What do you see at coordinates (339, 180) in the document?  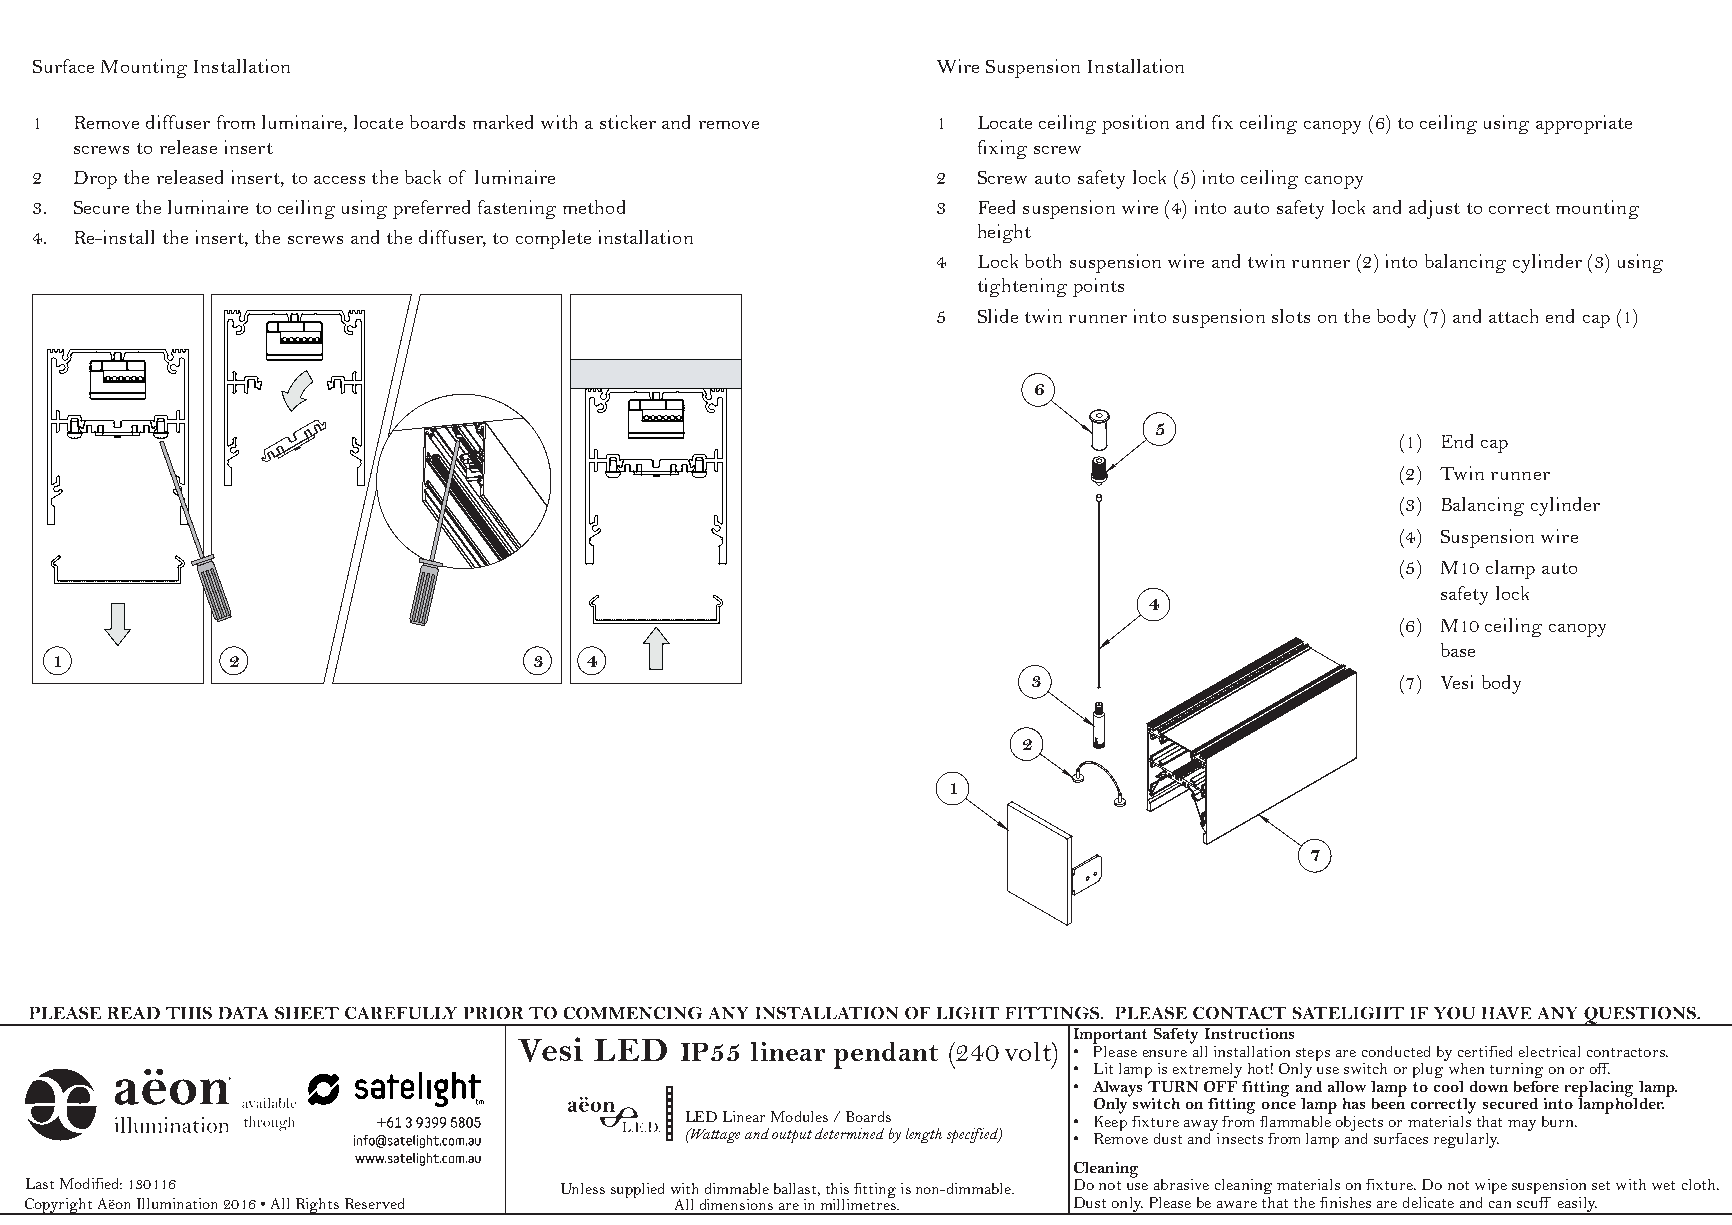 I see `access` at bounding box center [339, 180].
